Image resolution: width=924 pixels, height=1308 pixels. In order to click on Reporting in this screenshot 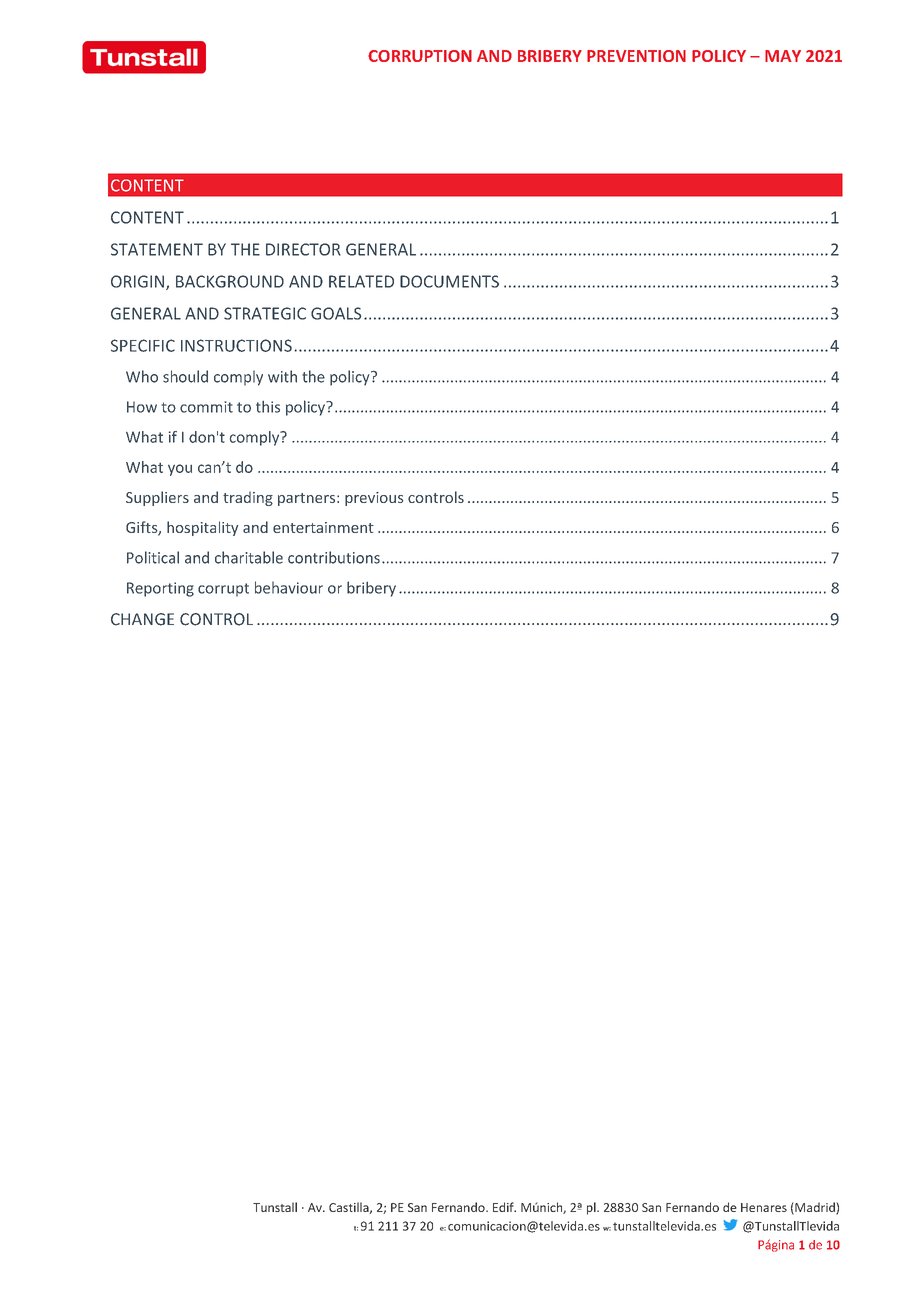, I will do `click(160, 589)`.
